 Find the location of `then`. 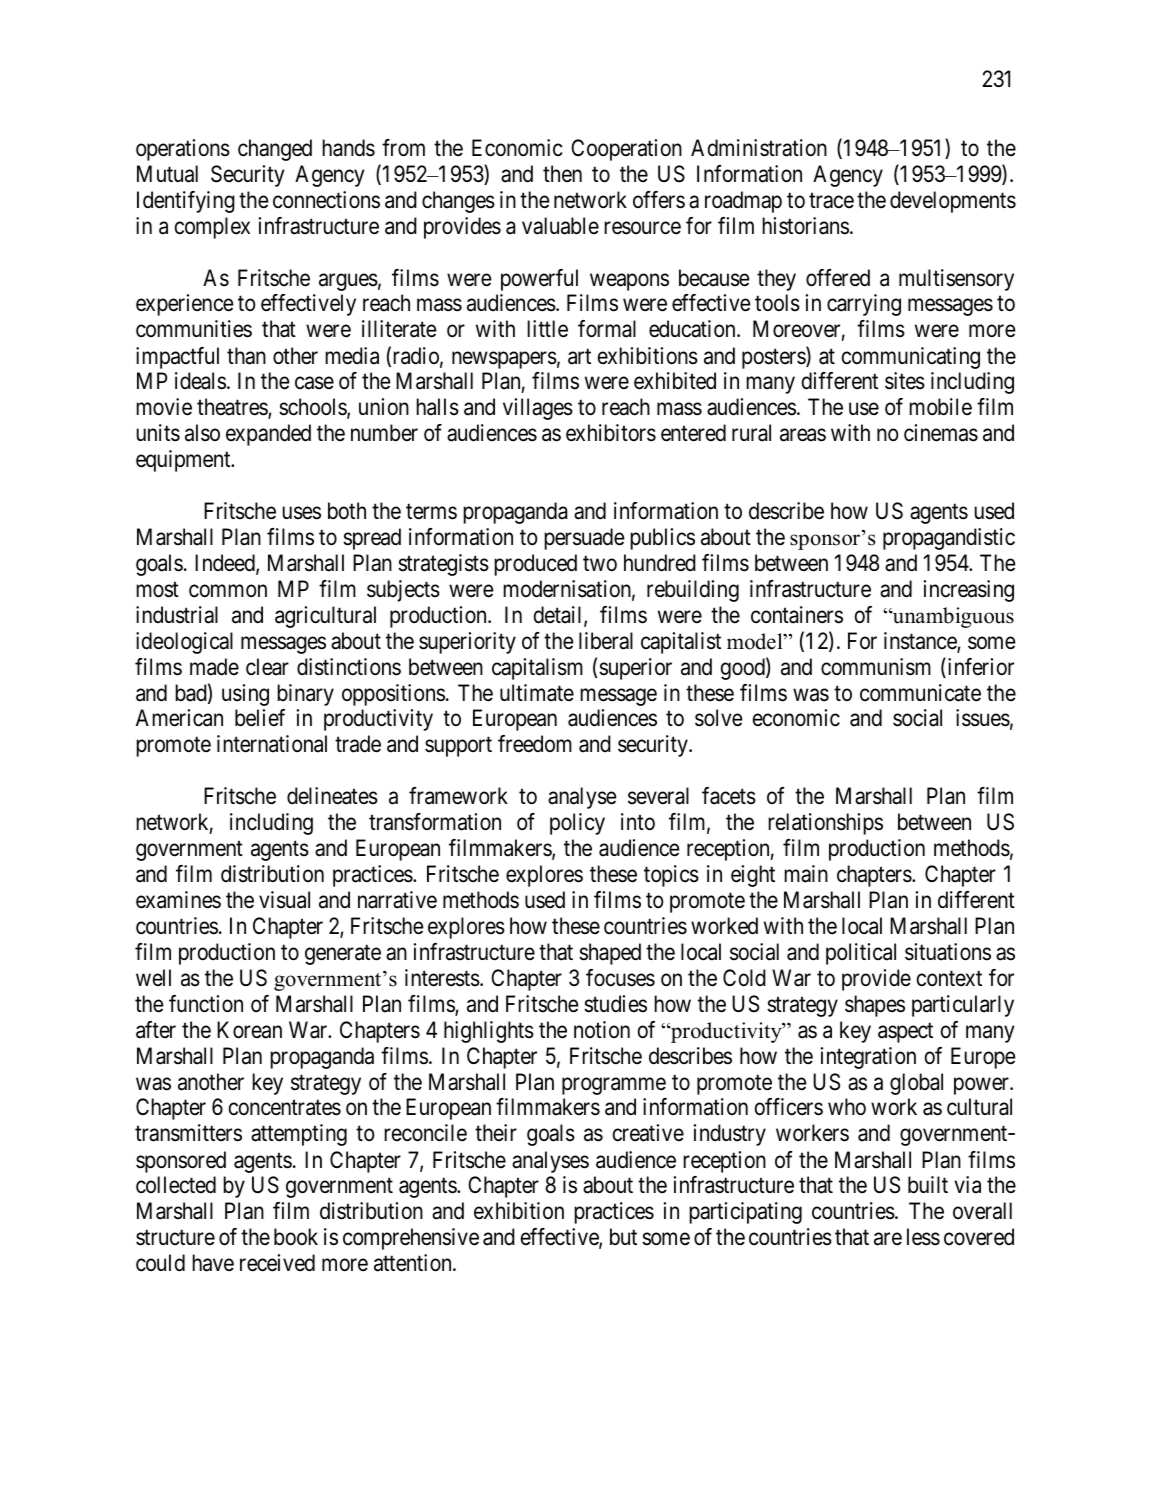

then is located at coordinates (562, 174).
